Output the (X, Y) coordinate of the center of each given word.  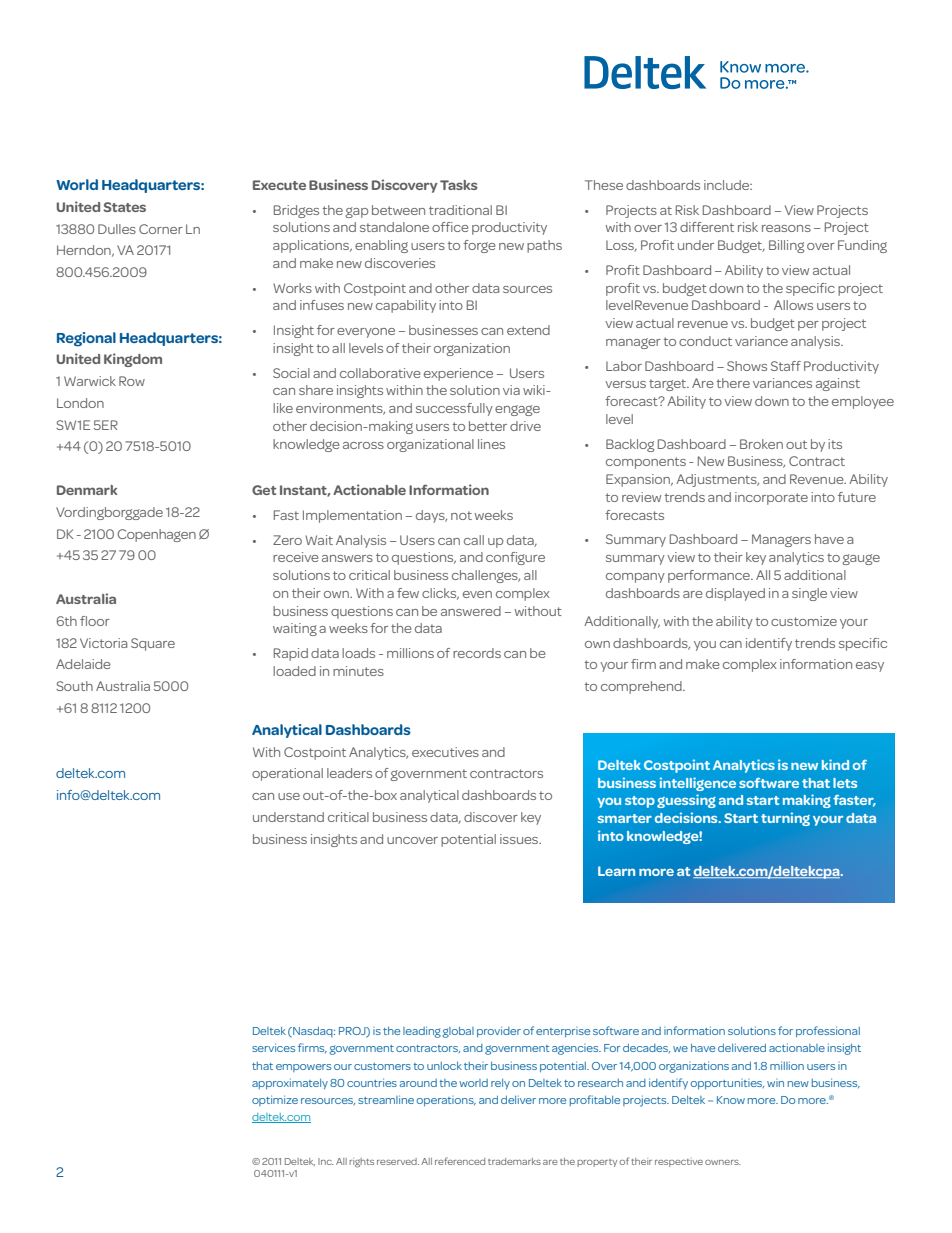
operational (287, 774)
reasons (786, 228)
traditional (460, 210)
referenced (460, 1161)
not (461, 515)
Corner (161, 229)
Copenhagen (156, 535)
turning (785, 819)
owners (723, 1162)
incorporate (771, 498)
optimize (275, 1100)
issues (520, 839)
